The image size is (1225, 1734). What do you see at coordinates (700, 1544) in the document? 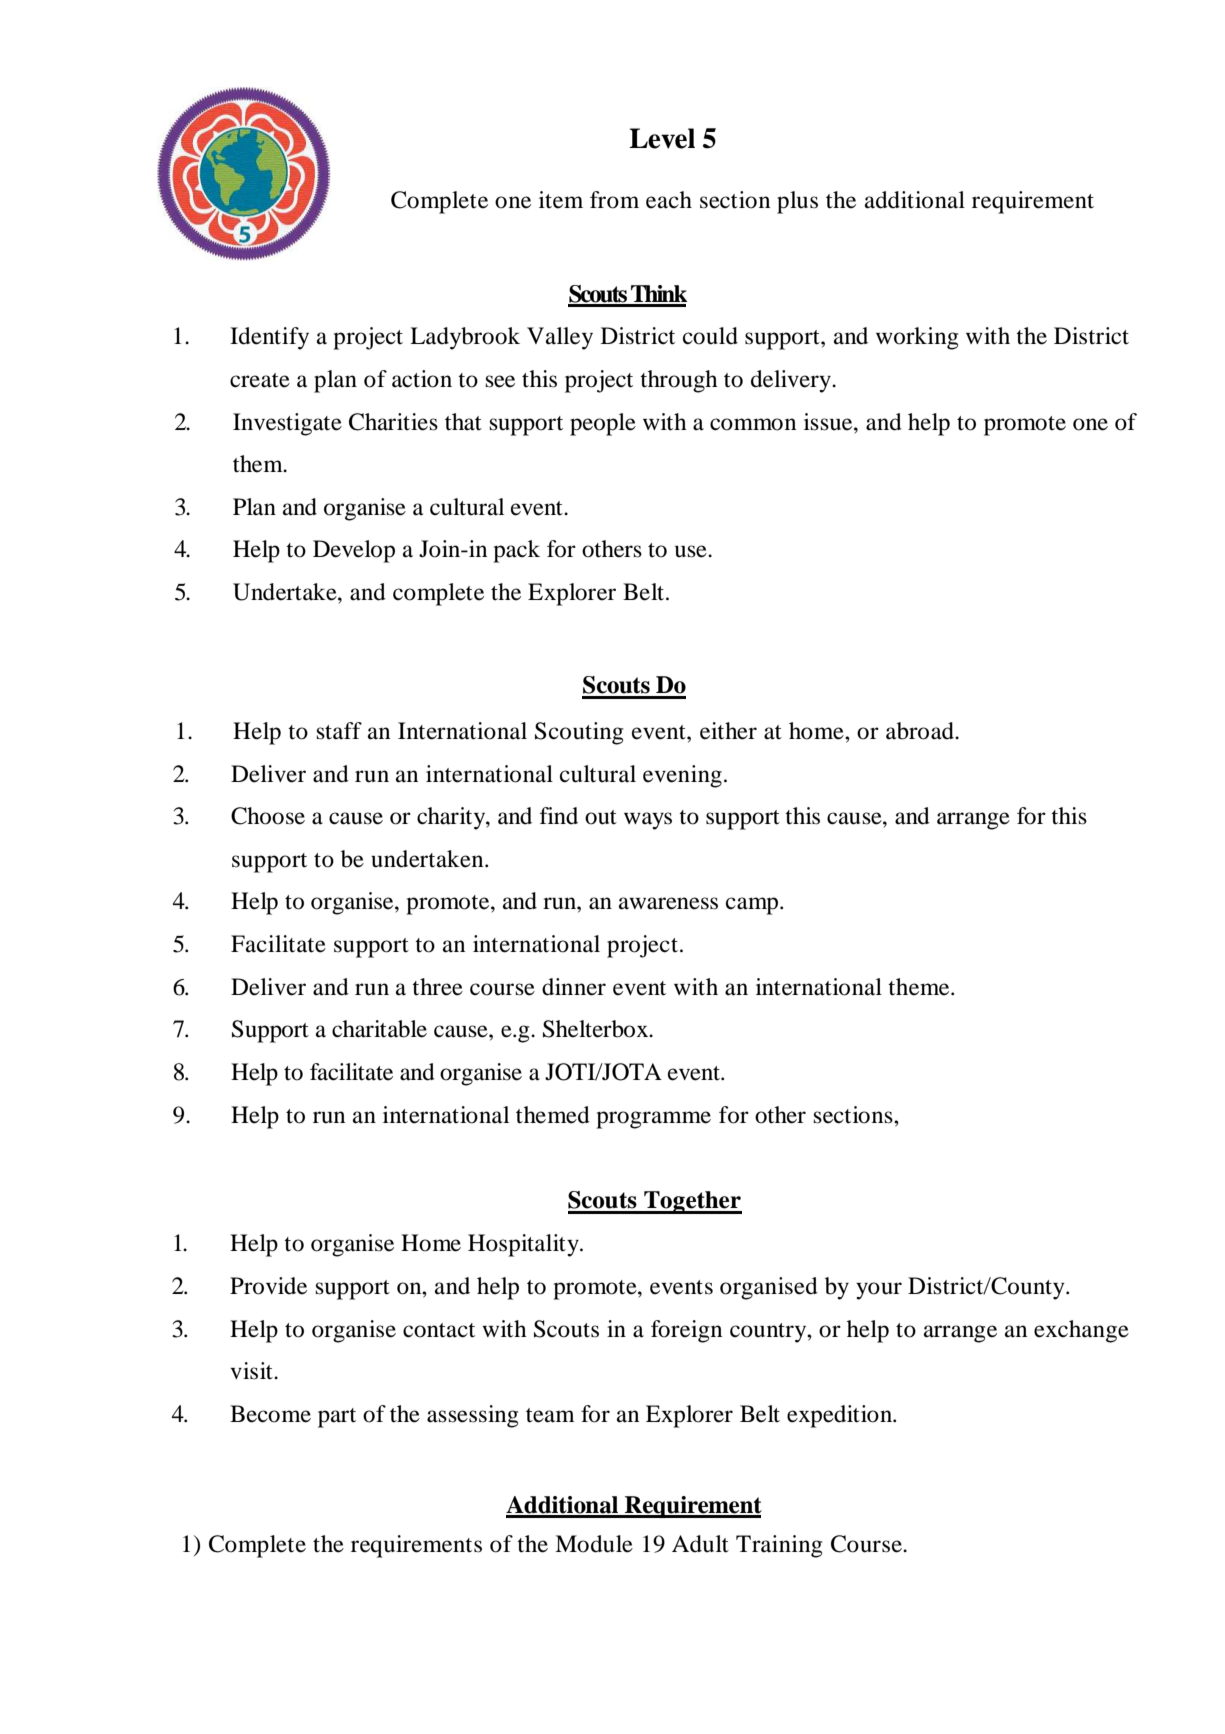
I see `Adult` at bounding box center [700, 1544].
